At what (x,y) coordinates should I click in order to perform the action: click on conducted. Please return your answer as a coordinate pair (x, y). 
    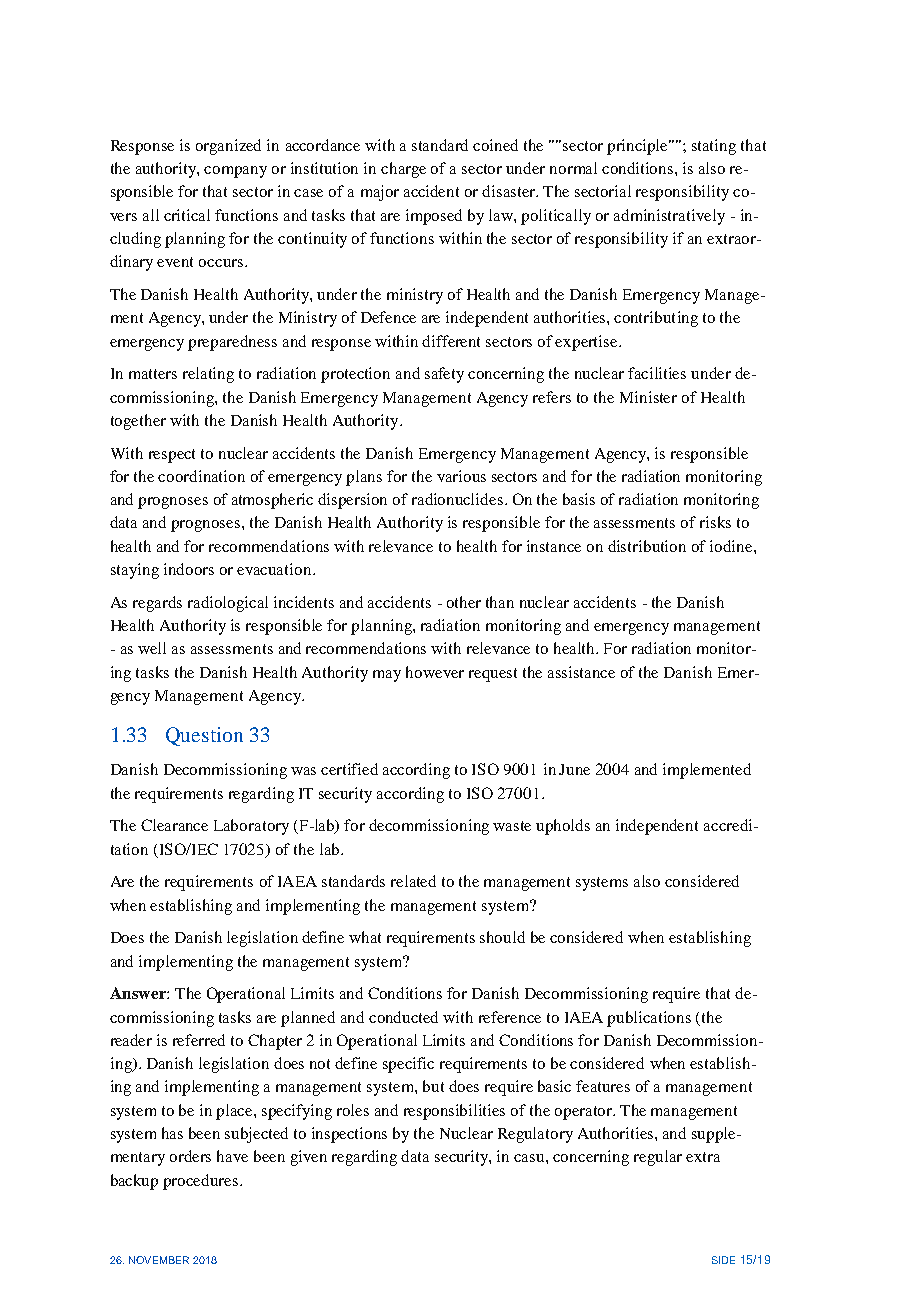
    Looking at the image, I should click on (403, 1017).
